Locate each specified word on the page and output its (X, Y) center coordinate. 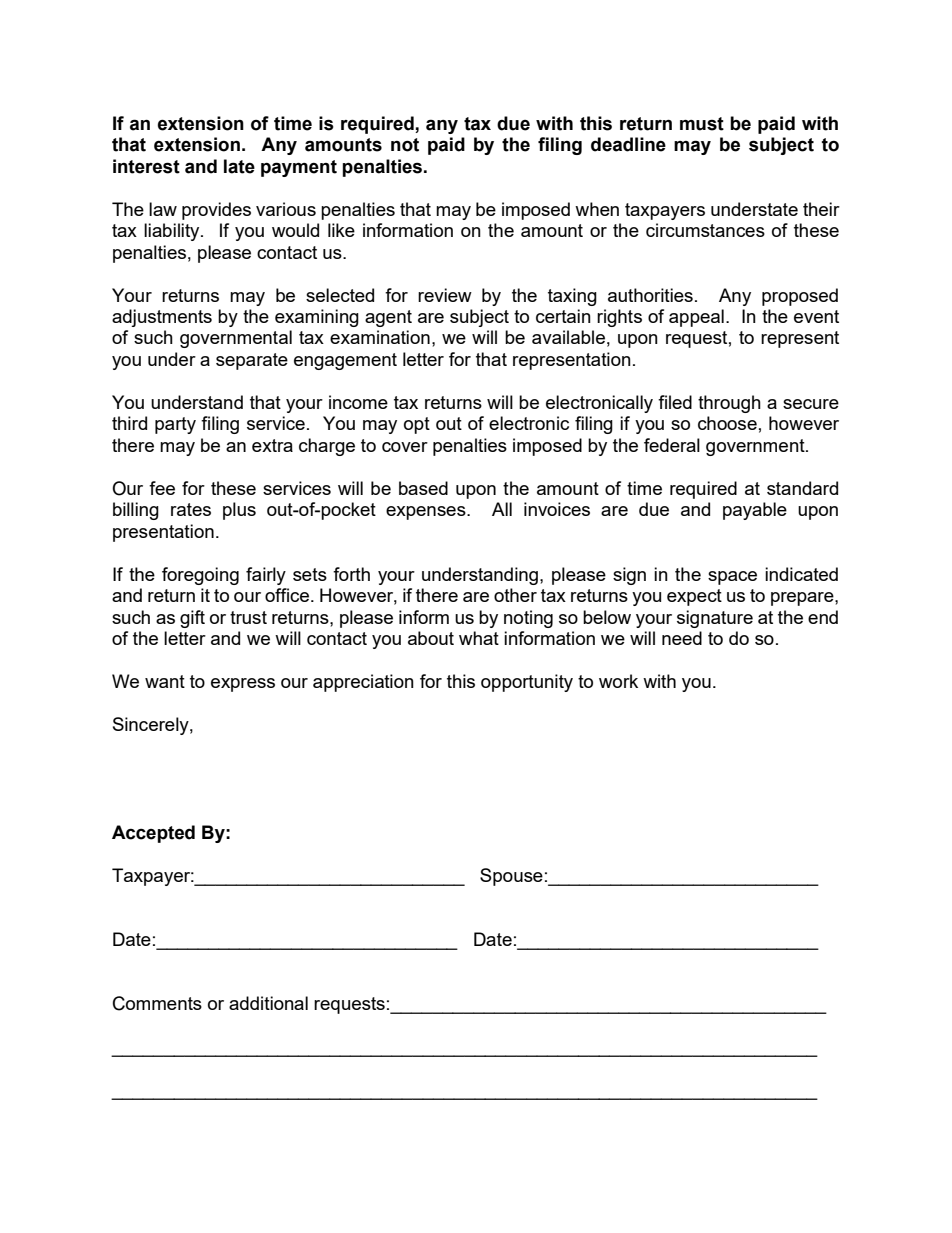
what (479, 638)
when (597, 209)
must (702, 124)
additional (268, 1003)
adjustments (162, 318)
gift (192, 619)
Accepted (153, 834)
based (423, 488)
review (445, 295)
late (239, 166)
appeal (696, 318)
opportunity (527, 683)
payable (755, 511)
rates (191, 509)
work (618, 681)
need (682, 638)
